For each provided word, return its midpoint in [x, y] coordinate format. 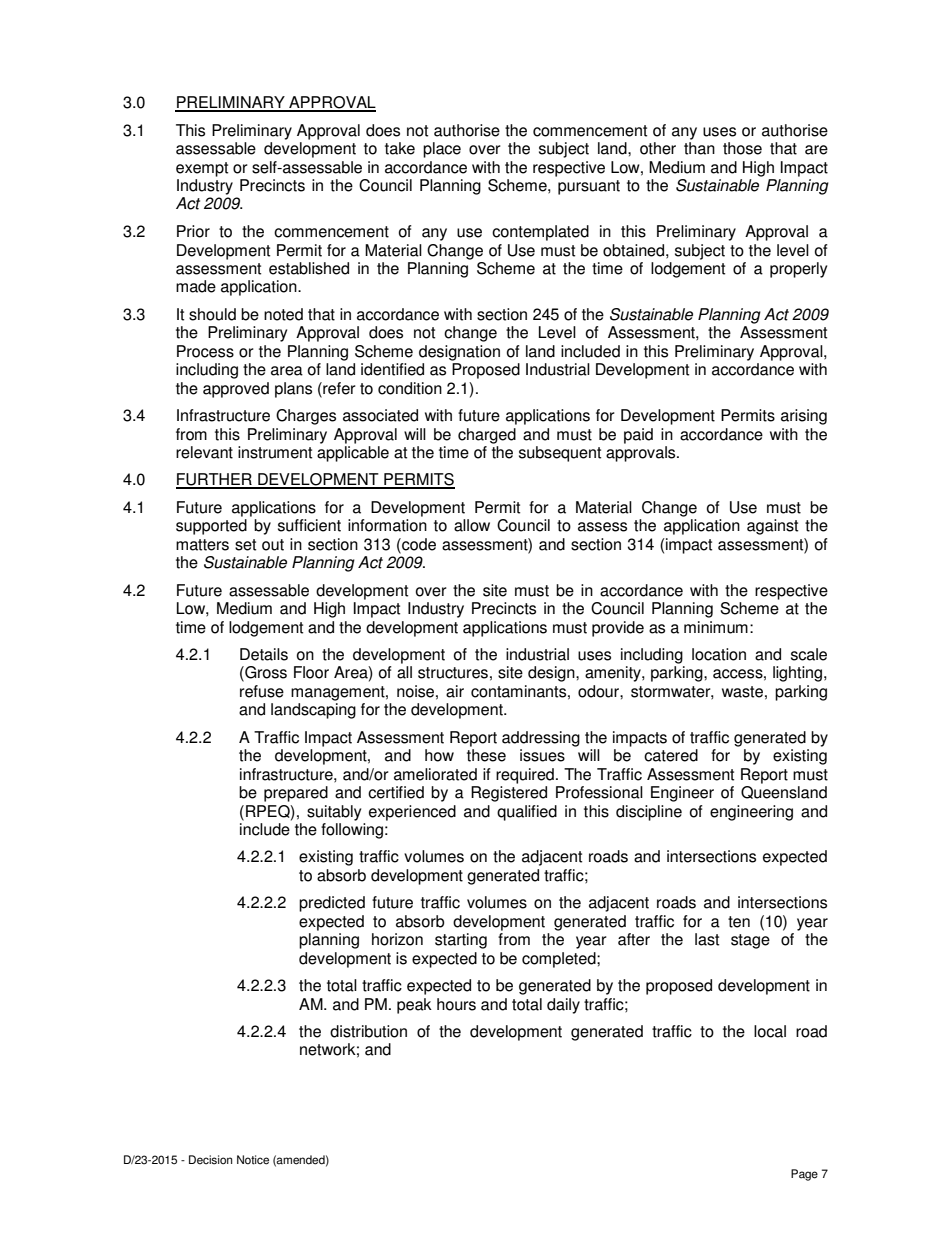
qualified [527, 813]
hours [456, 1004]
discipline [649, 813]
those [742, 148]
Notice [253, 1160]
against [772, 527]
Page [804, 1175]
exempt [202, 169]
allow [472, 525]
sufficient [309, 525]
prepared [296, 794]
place [442, 150]
